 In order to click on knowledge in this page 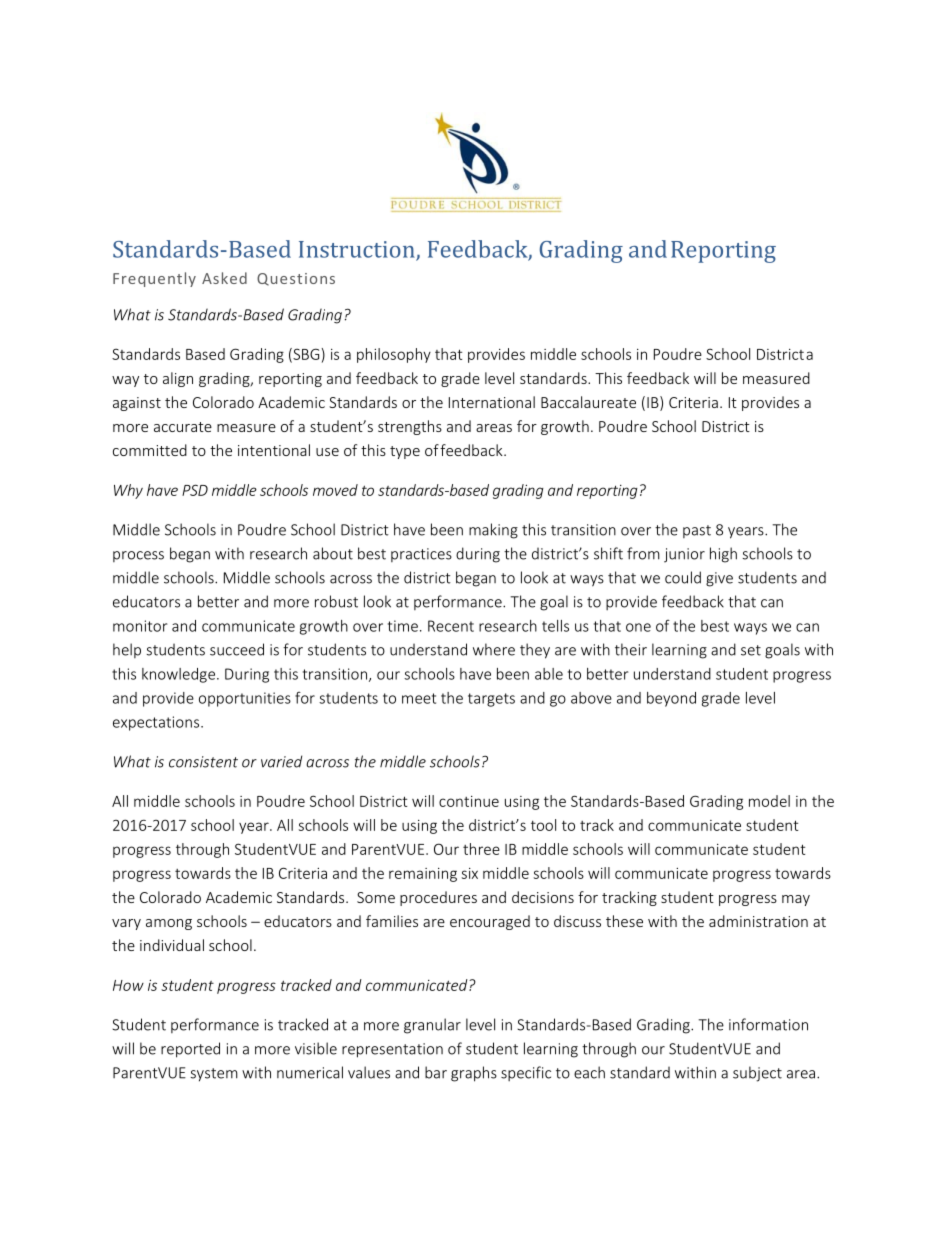, I will do `click(178, 675)`.
